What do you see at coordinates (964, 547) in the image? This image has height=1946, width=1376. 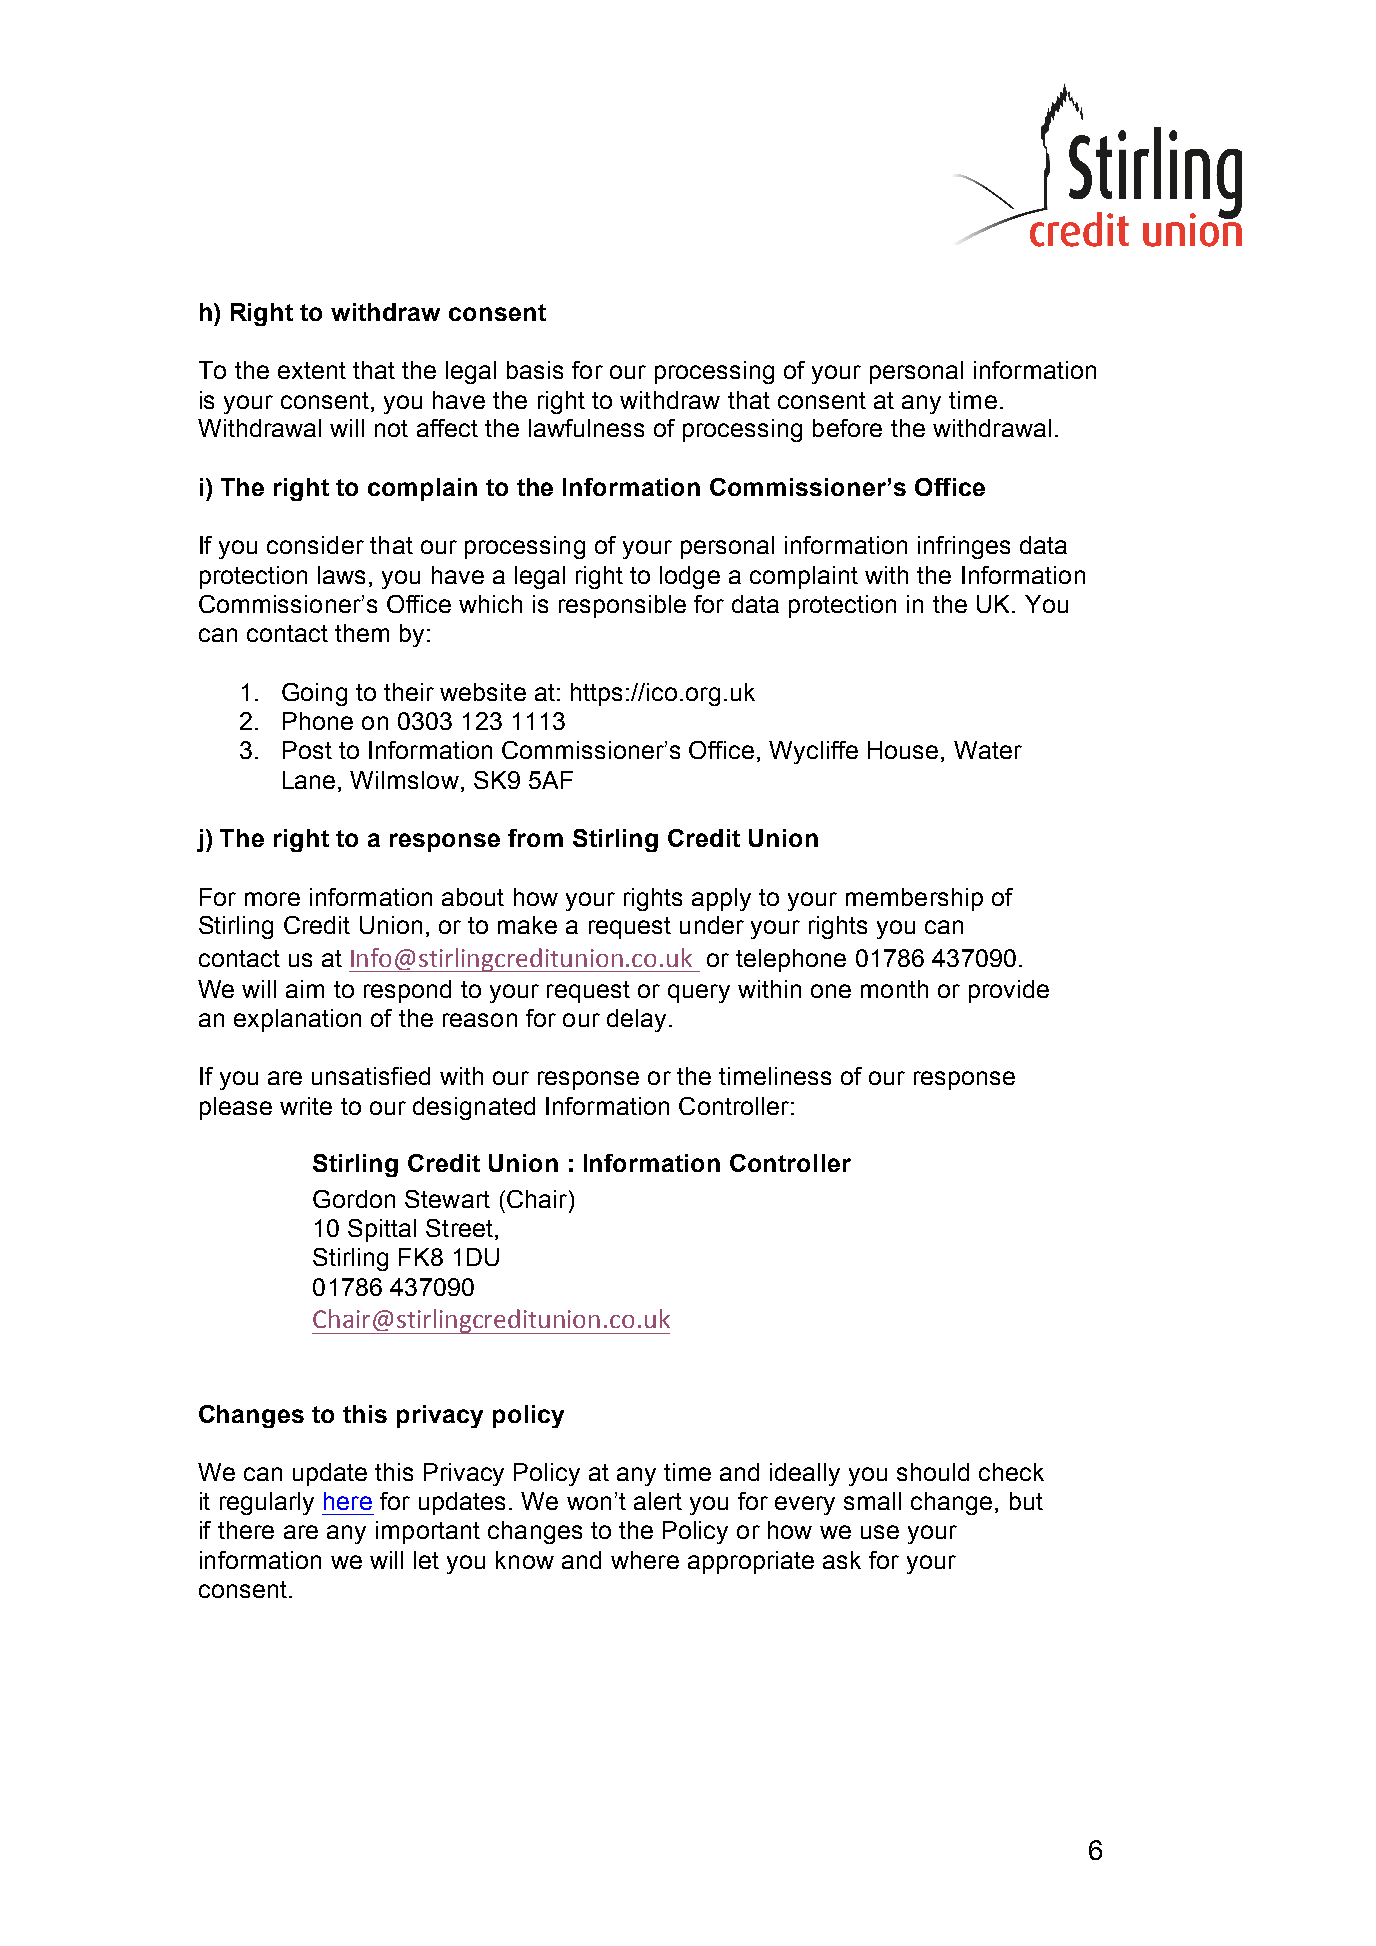 I see `infringes` at bounding box center [964, 547].
